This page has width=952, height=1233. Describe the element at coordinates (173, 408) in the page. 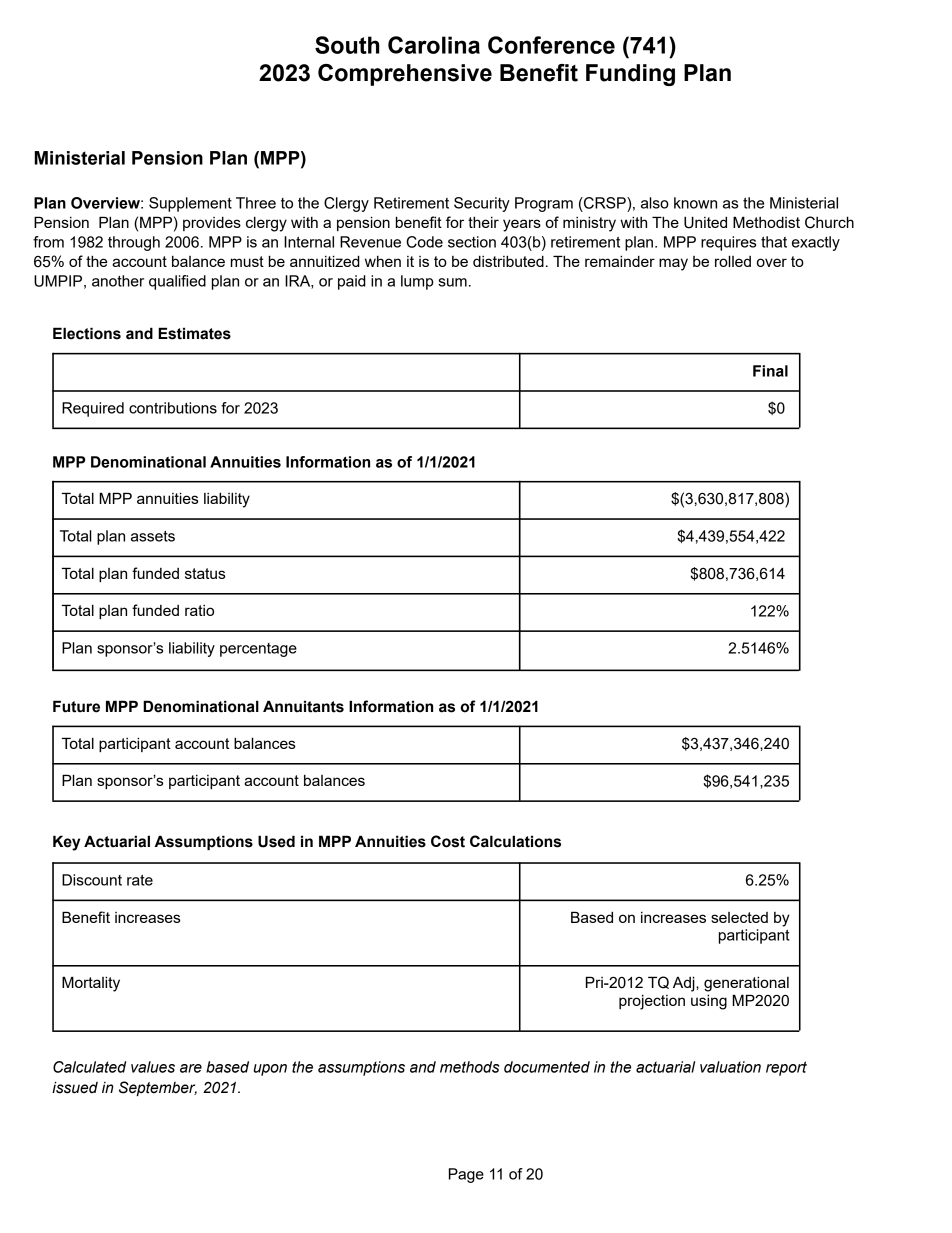

I see `contributions` at that location.
